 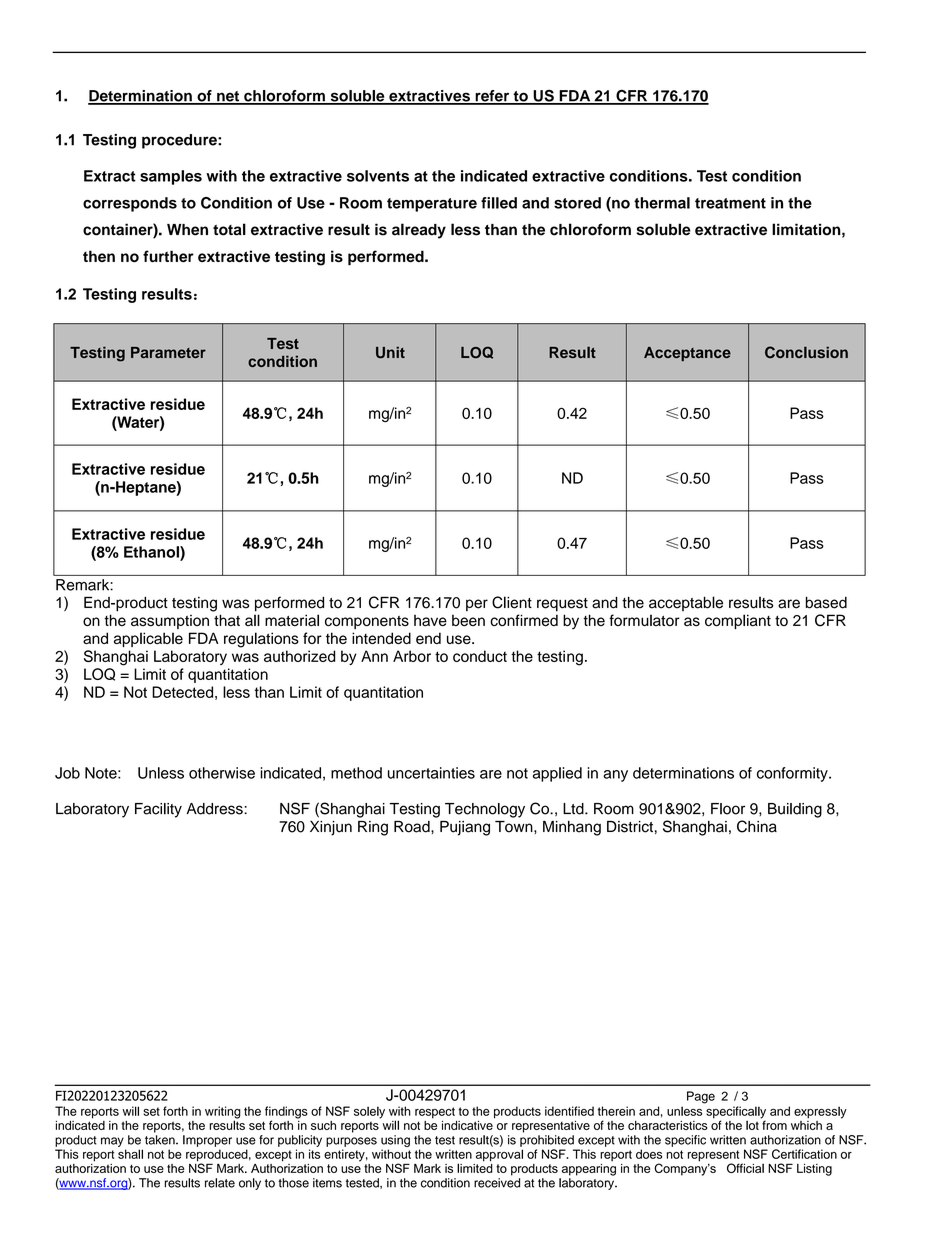 I want to click on applicable, so click(x=148, y=639).
